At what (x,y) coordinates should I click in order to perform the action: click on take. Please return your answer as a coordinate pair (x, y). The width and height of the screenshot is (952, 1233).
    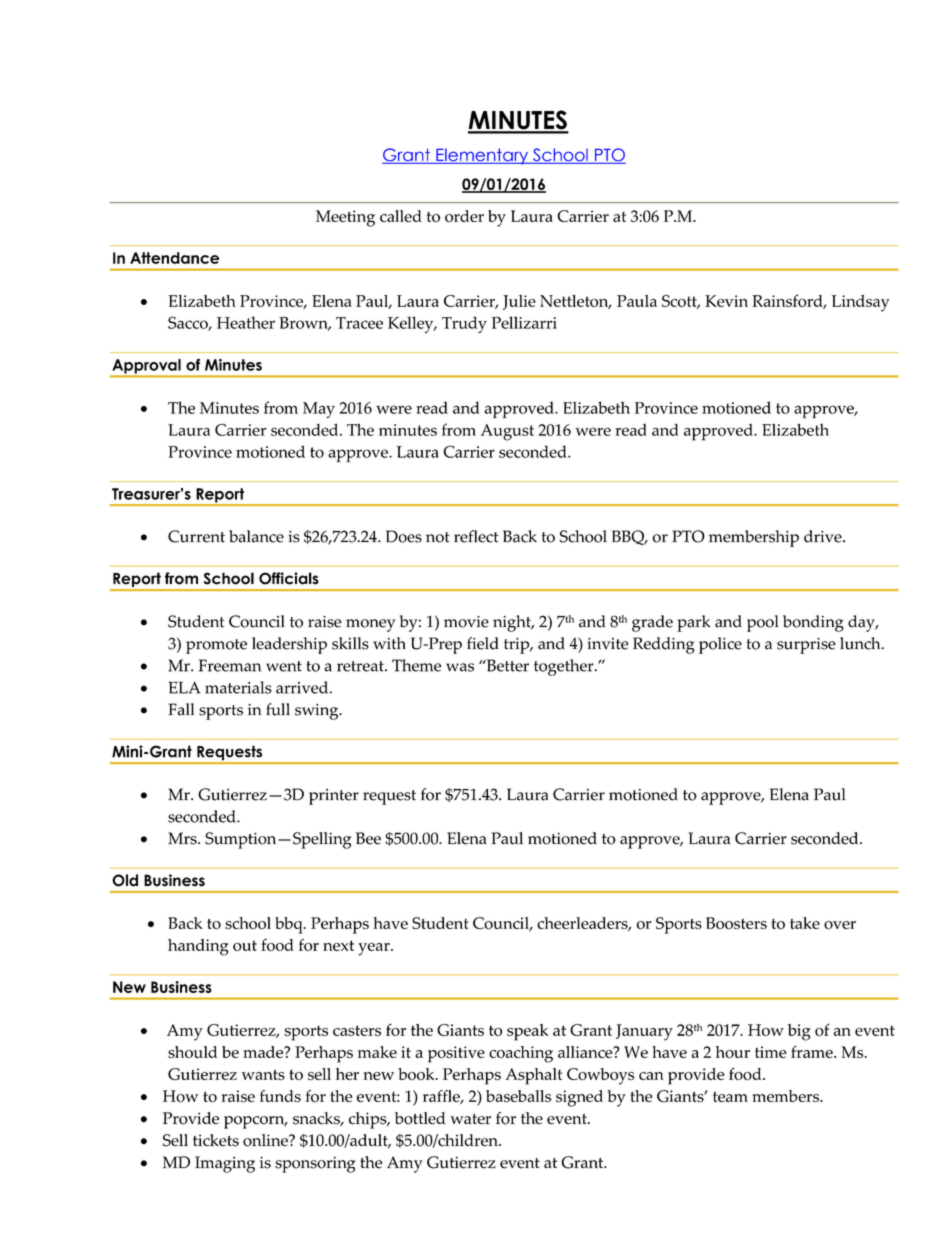
    Looking at the image, I should click on (805, 923).
